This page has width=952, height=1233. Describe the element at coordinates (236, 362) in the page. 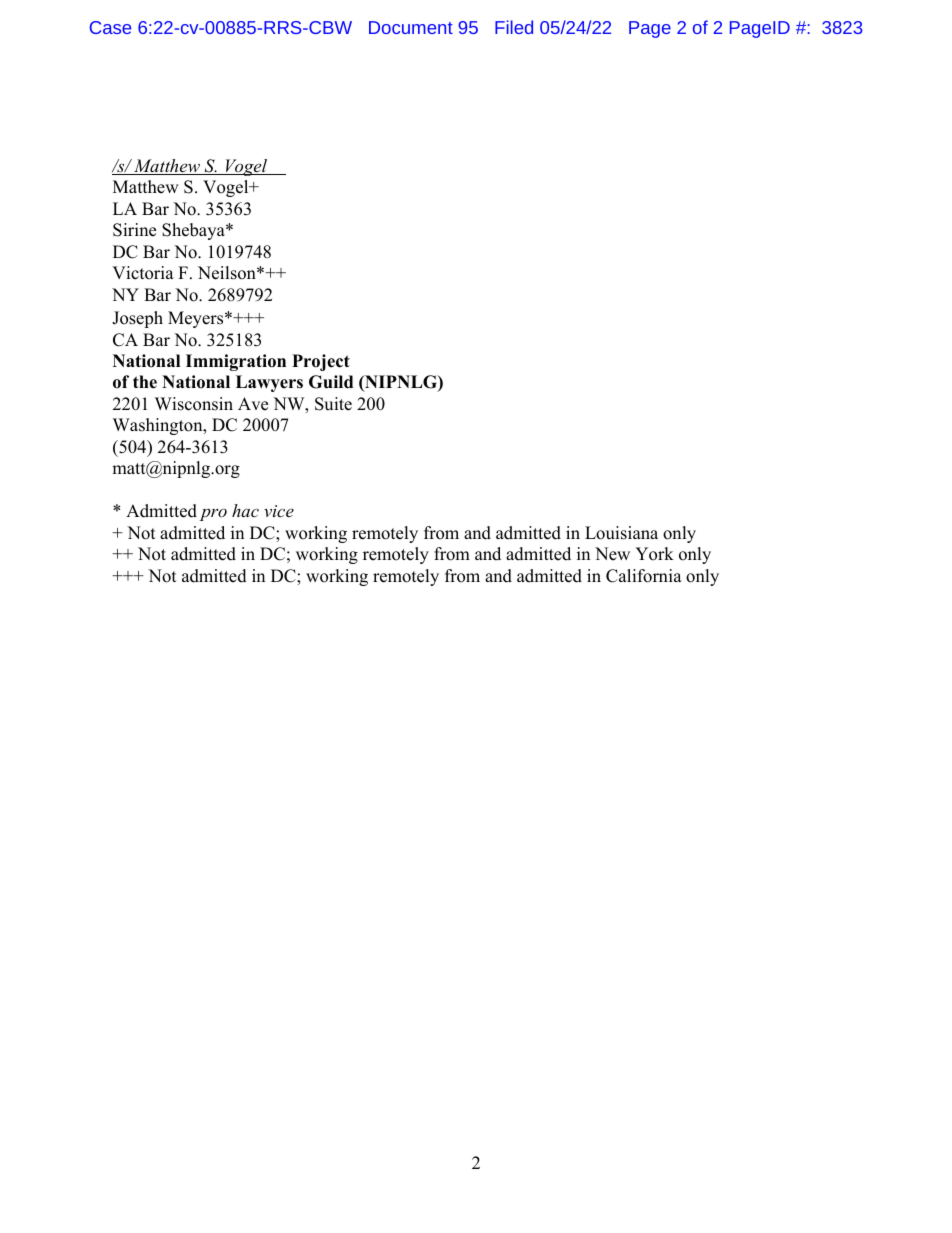

I see `Immigration` at that location.
